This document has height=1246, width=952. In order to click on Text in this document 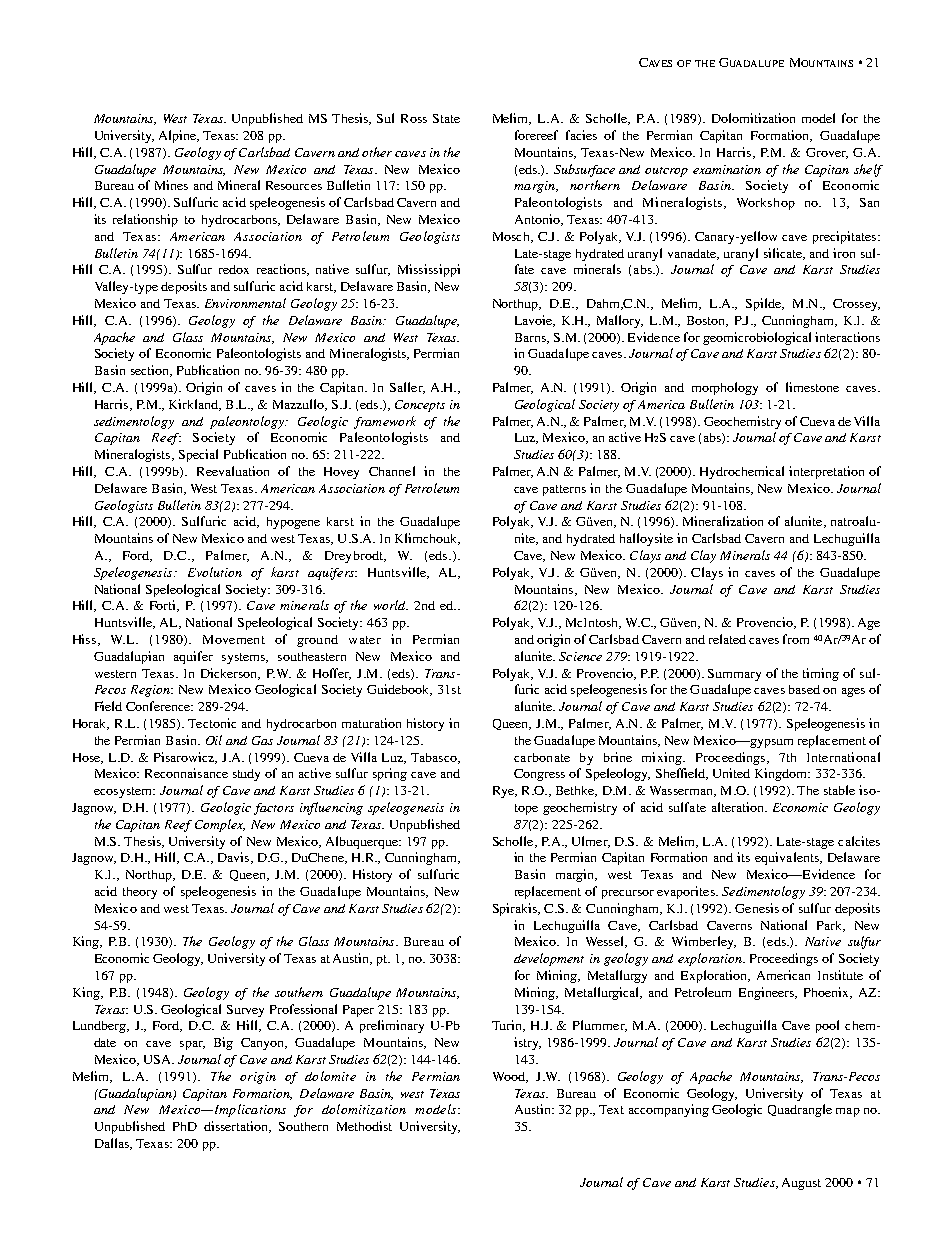, I will do `click(611, 1109)`.
